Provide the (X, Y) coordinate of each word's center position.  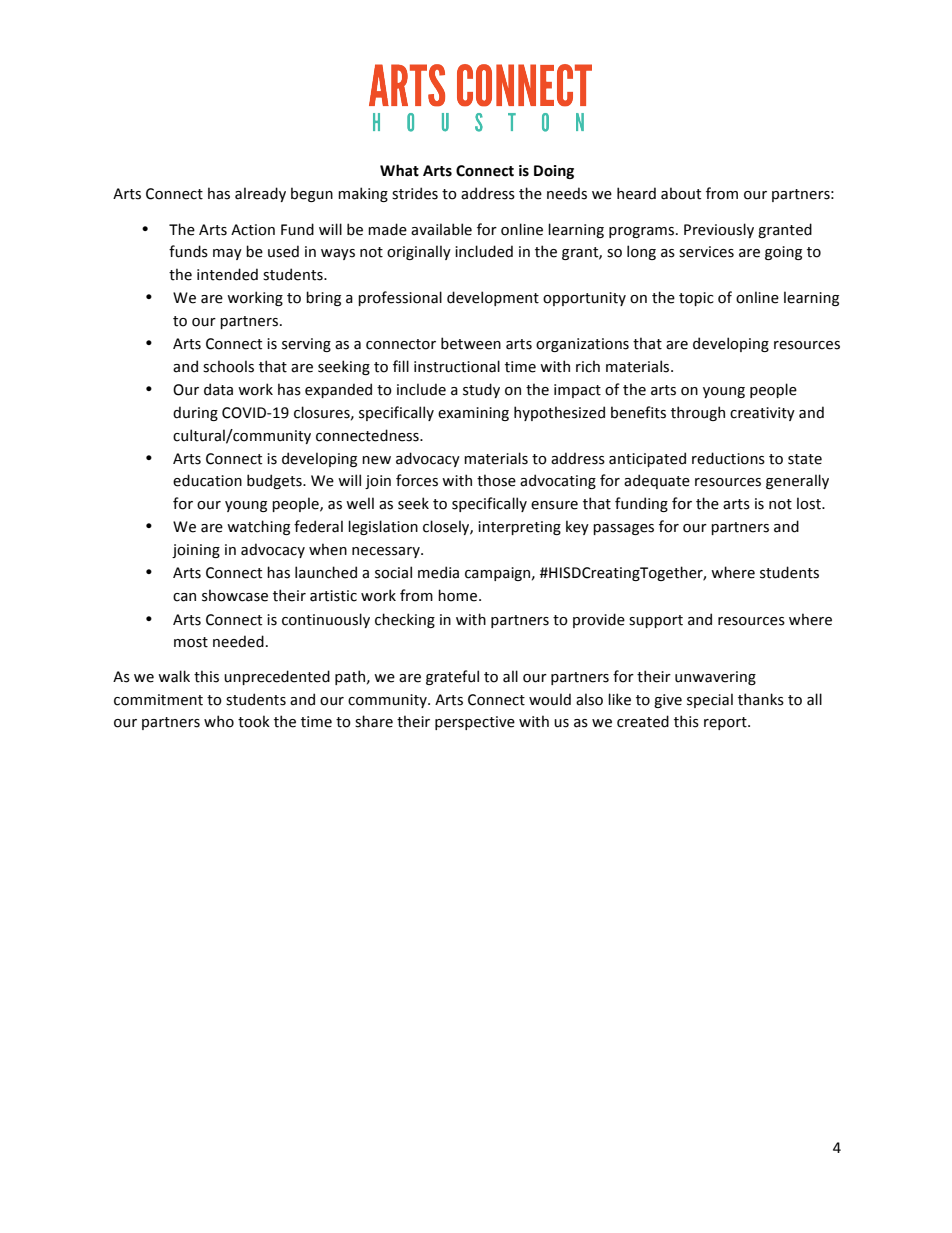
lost (810, 503)
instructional (457, 366)
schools (228, 366)
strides (415, 193)
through (698, 413)
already (260, 194)
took (254, 721)
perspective (475, 723)
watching (258, 527)
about (681, 193)
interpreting (519, 528)
